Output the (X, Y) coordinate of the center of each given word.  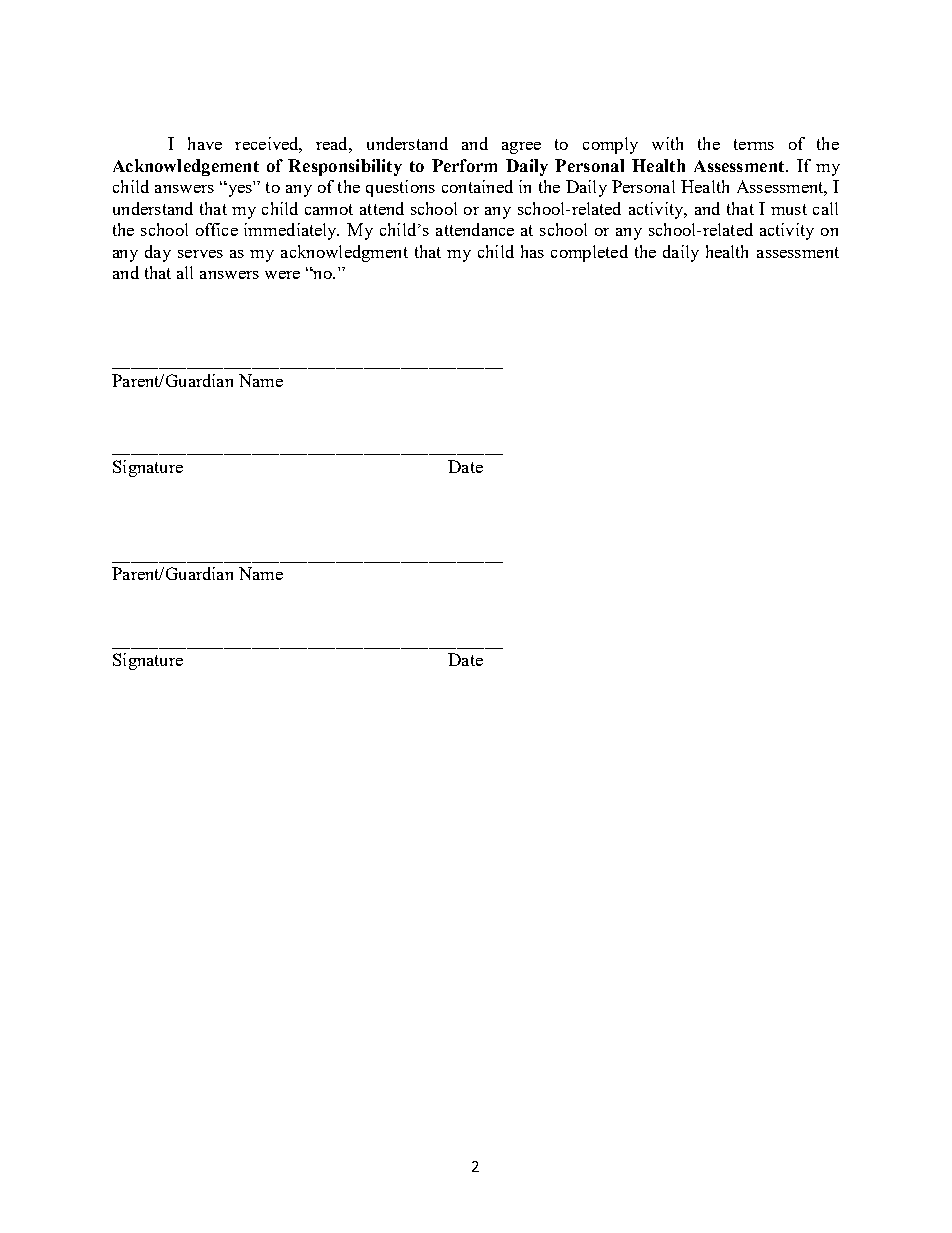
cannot (329, 209)
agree (521, 148)
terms (754, 144)
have (205, 143)
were (282, 275)
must (789, 209)
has (532, 251)
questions (400, 188)
